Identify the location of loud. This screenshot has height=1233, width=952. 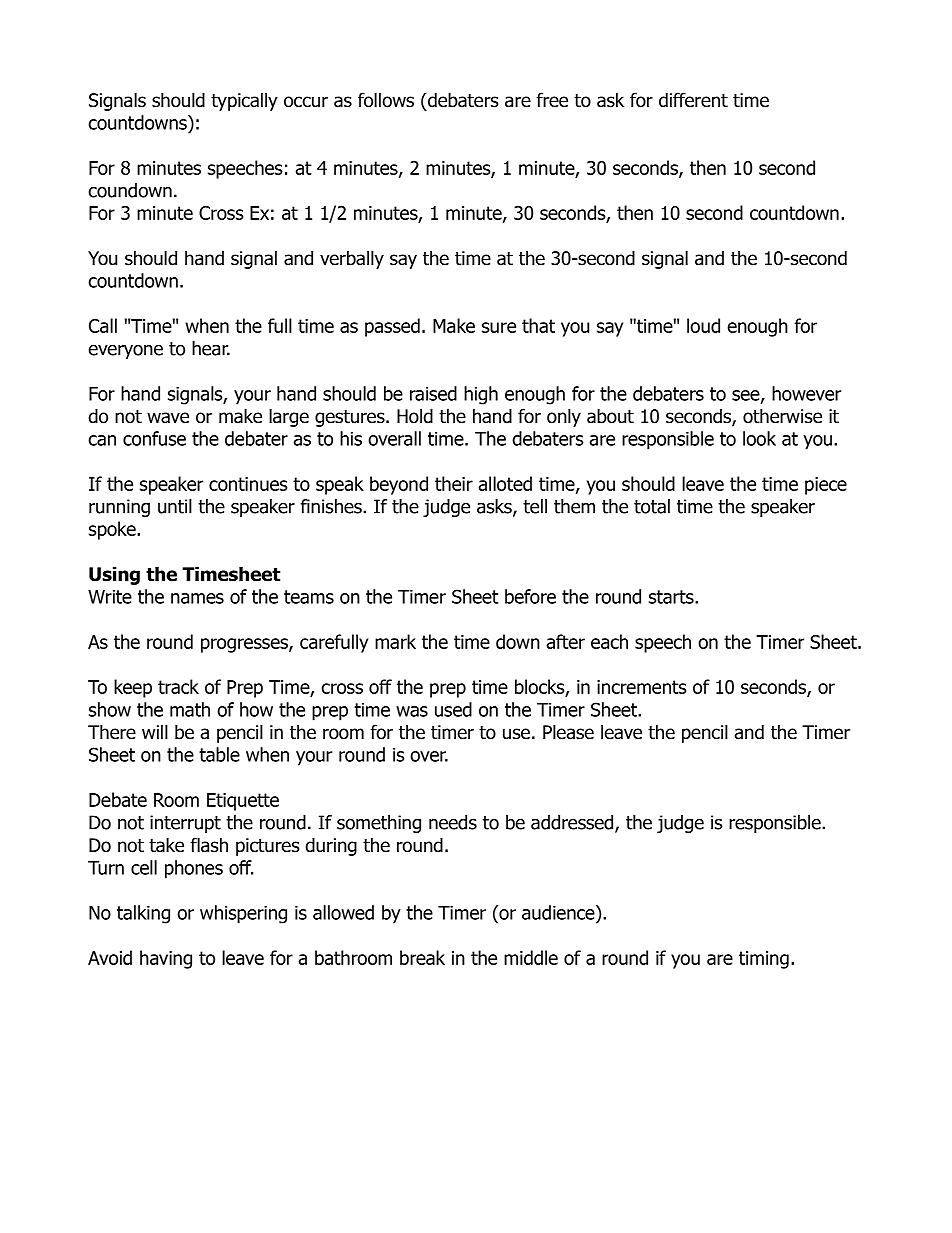
(703, 325).
